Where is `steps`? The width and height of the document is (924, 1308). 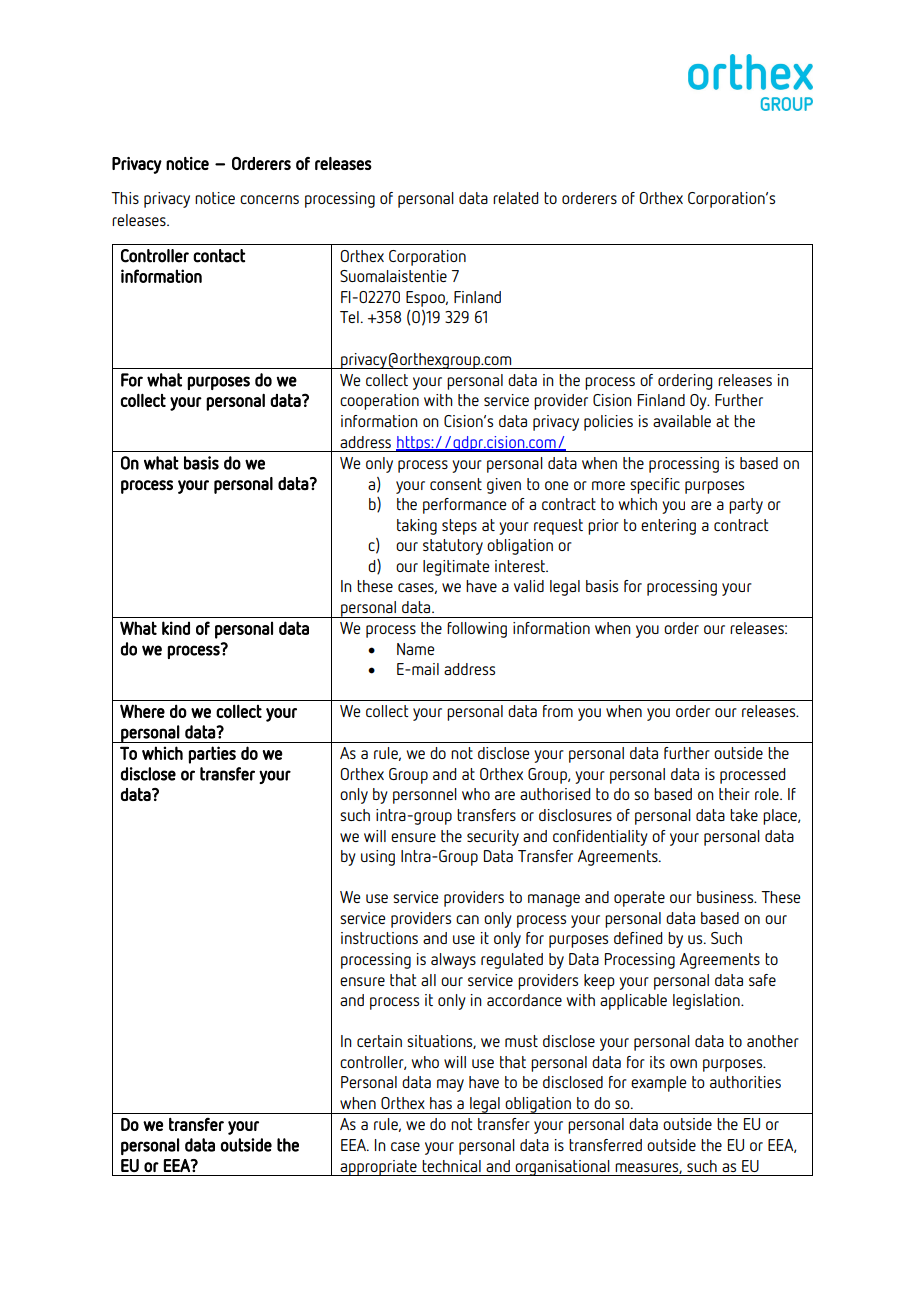 steps is located at coordinates (459, 527).
